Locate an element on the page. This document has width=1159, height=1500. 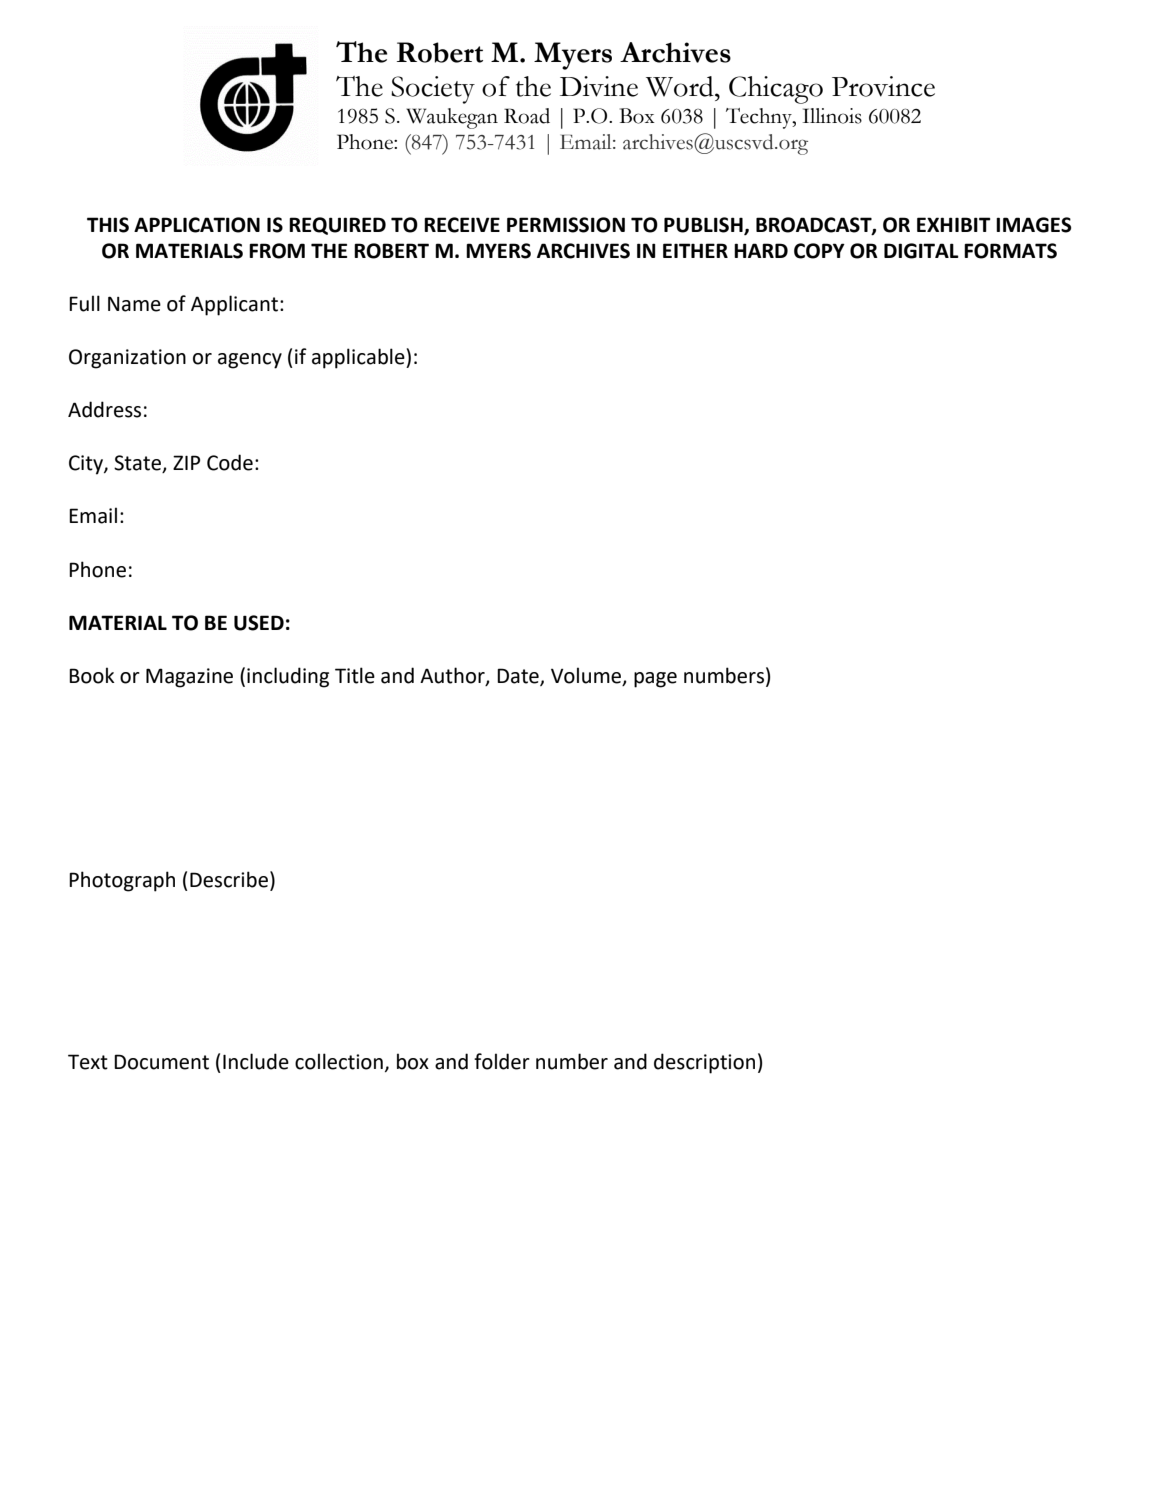
Volume is located at coordinates (587, 676).
